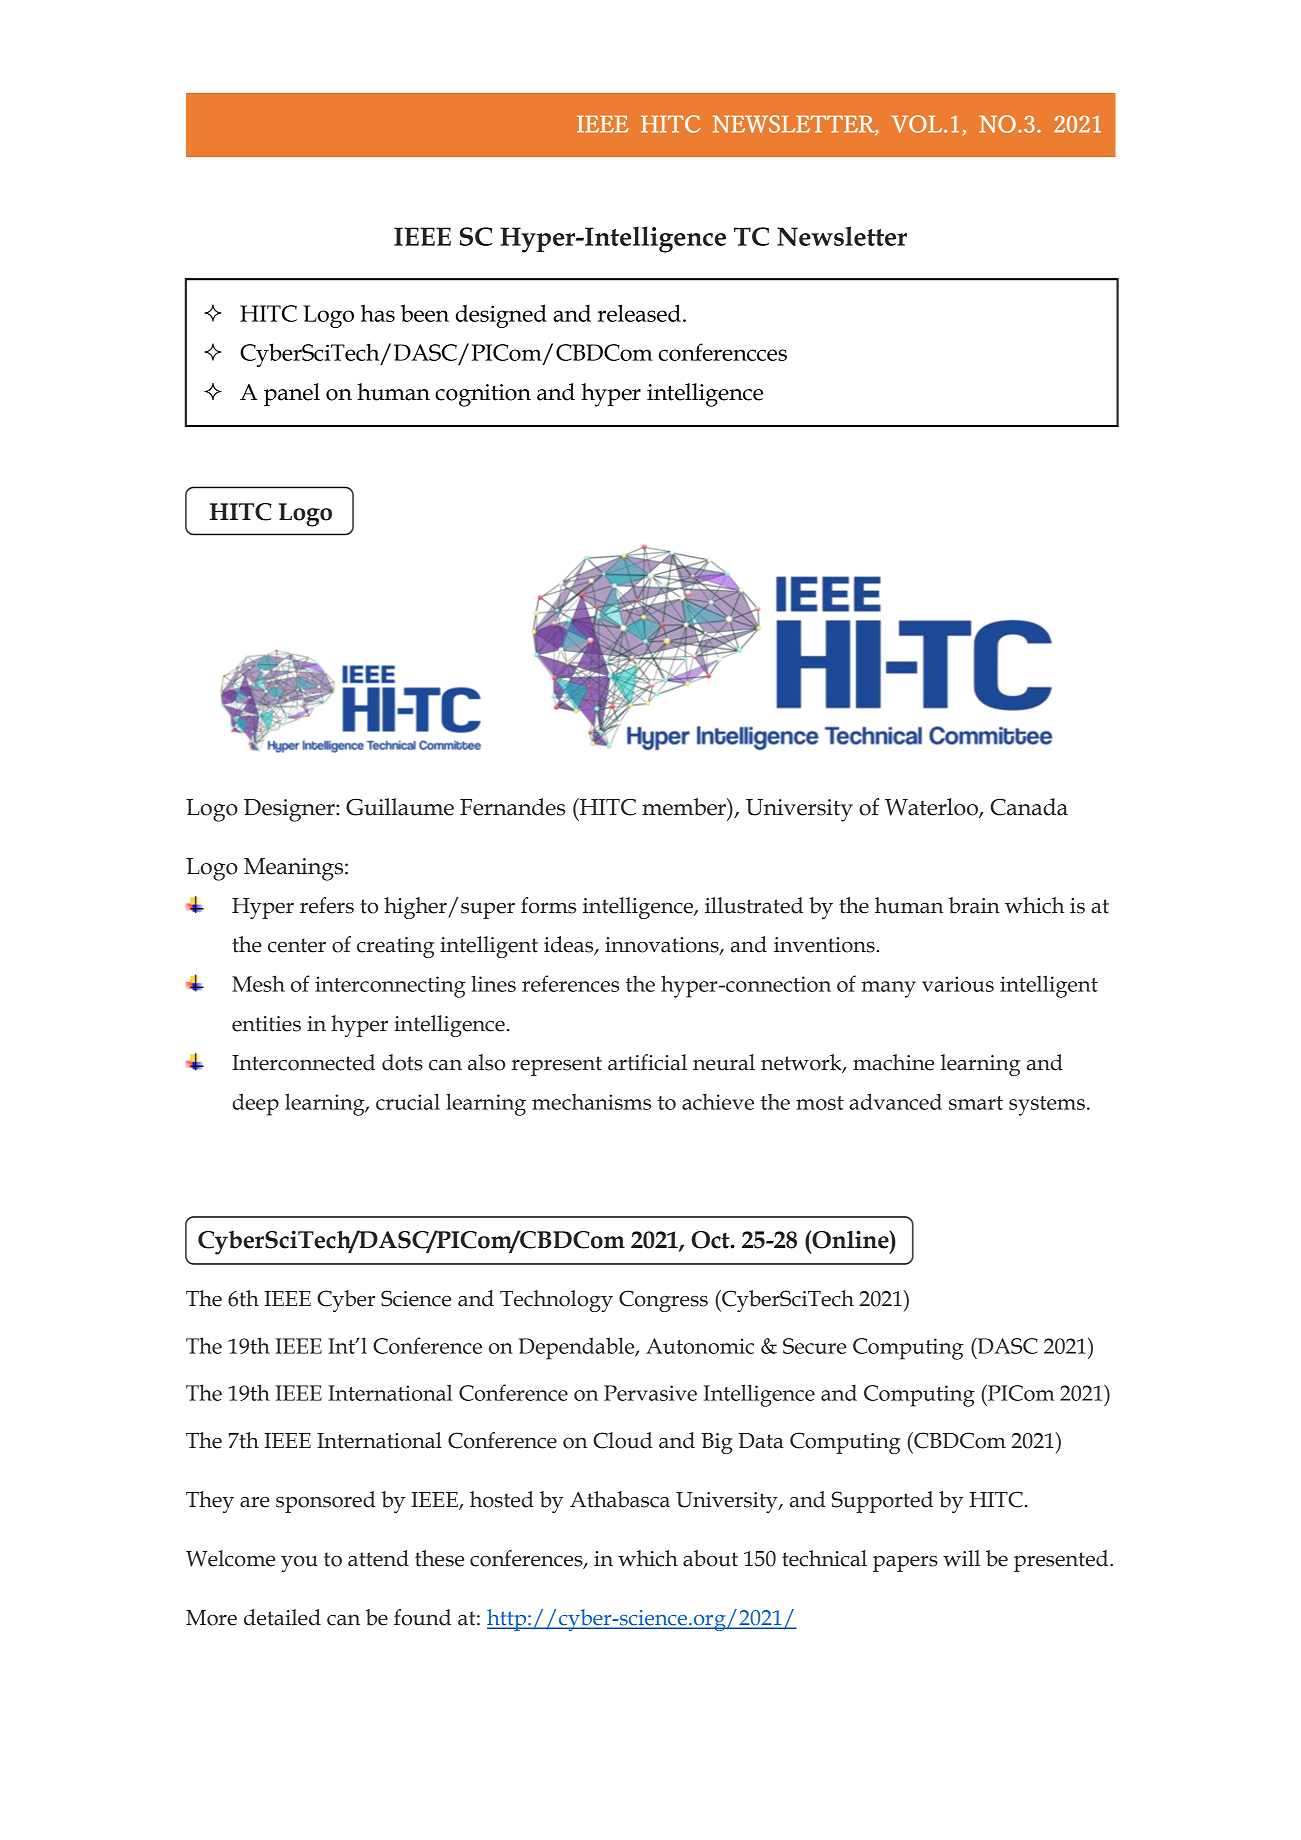 The image size is (1301, 1840). Describe the element at coordinates (299, 1564) in the screenshot. I see `you` at that location.
